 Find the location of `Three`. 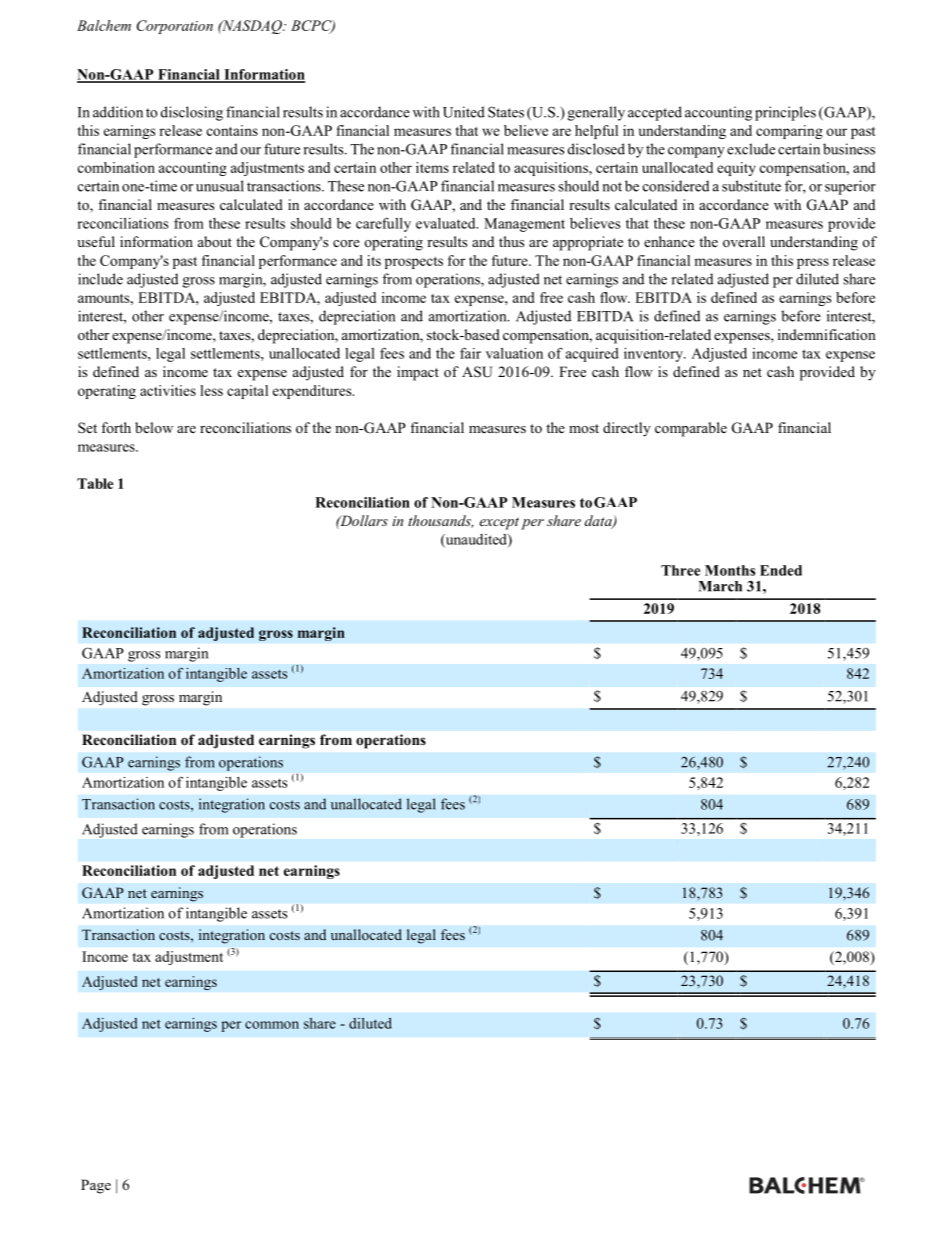

Three is located at coordinates (680, 570).
